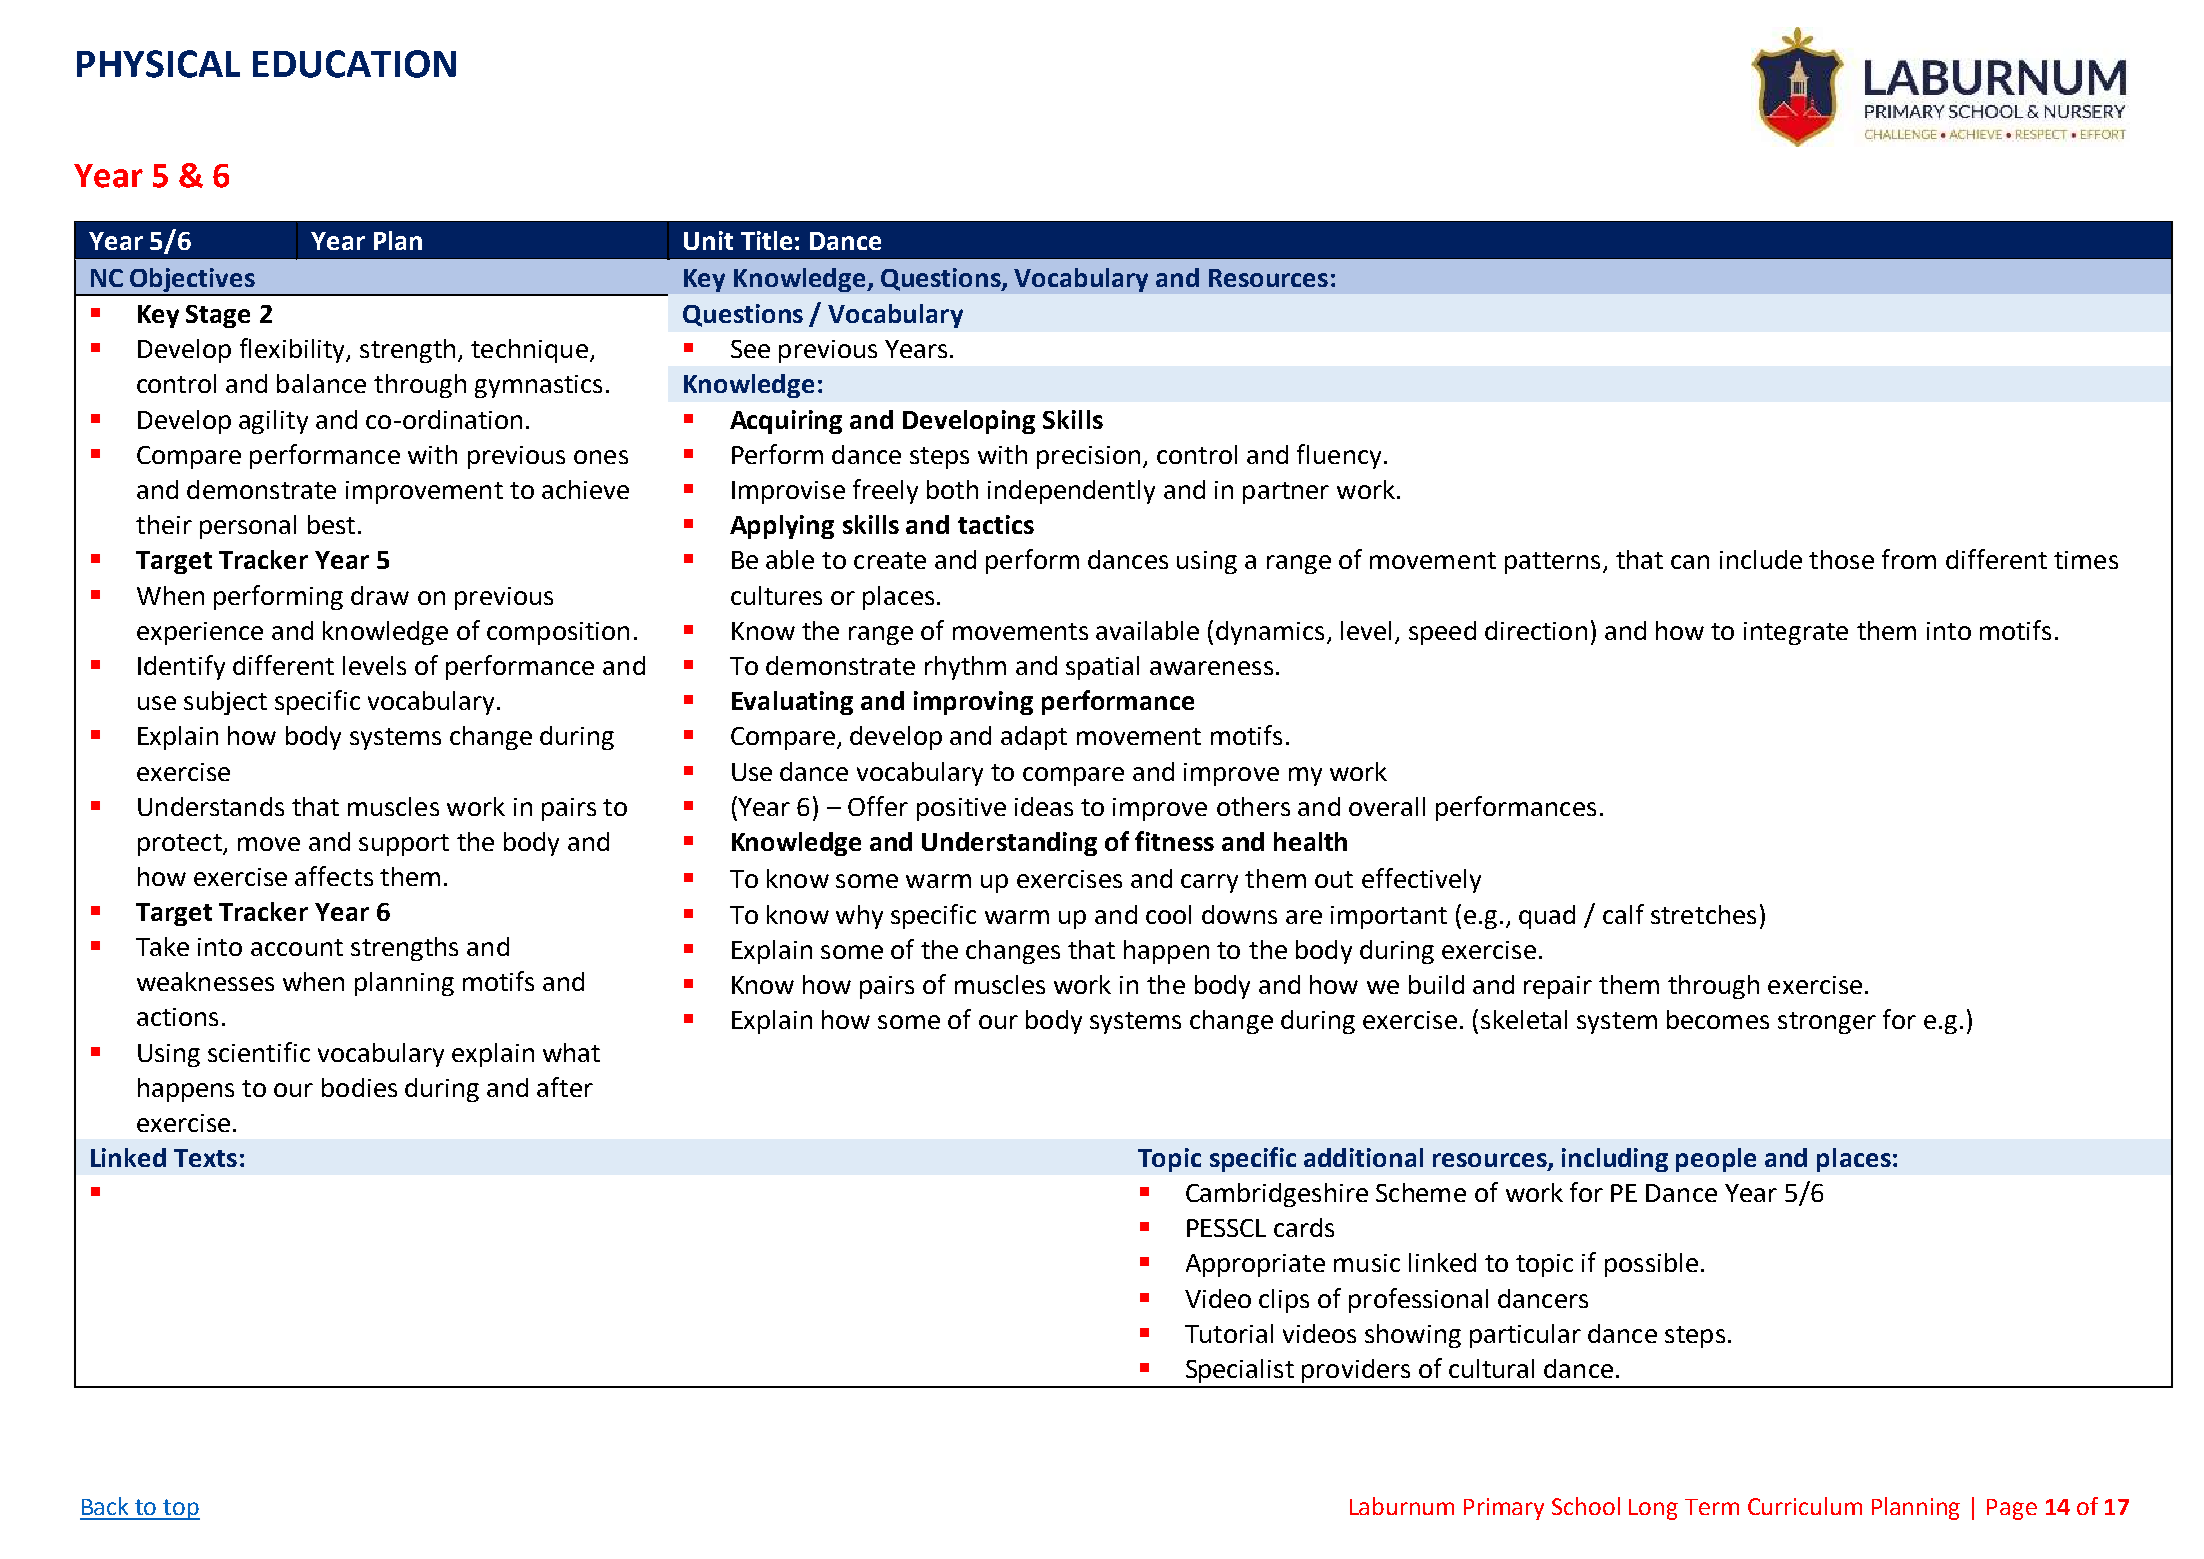 This screenshot has width=2204, height=1559. Describe the element at coordinates (354, 64) in the screenshot. I see `EDUCATION` at that location.
